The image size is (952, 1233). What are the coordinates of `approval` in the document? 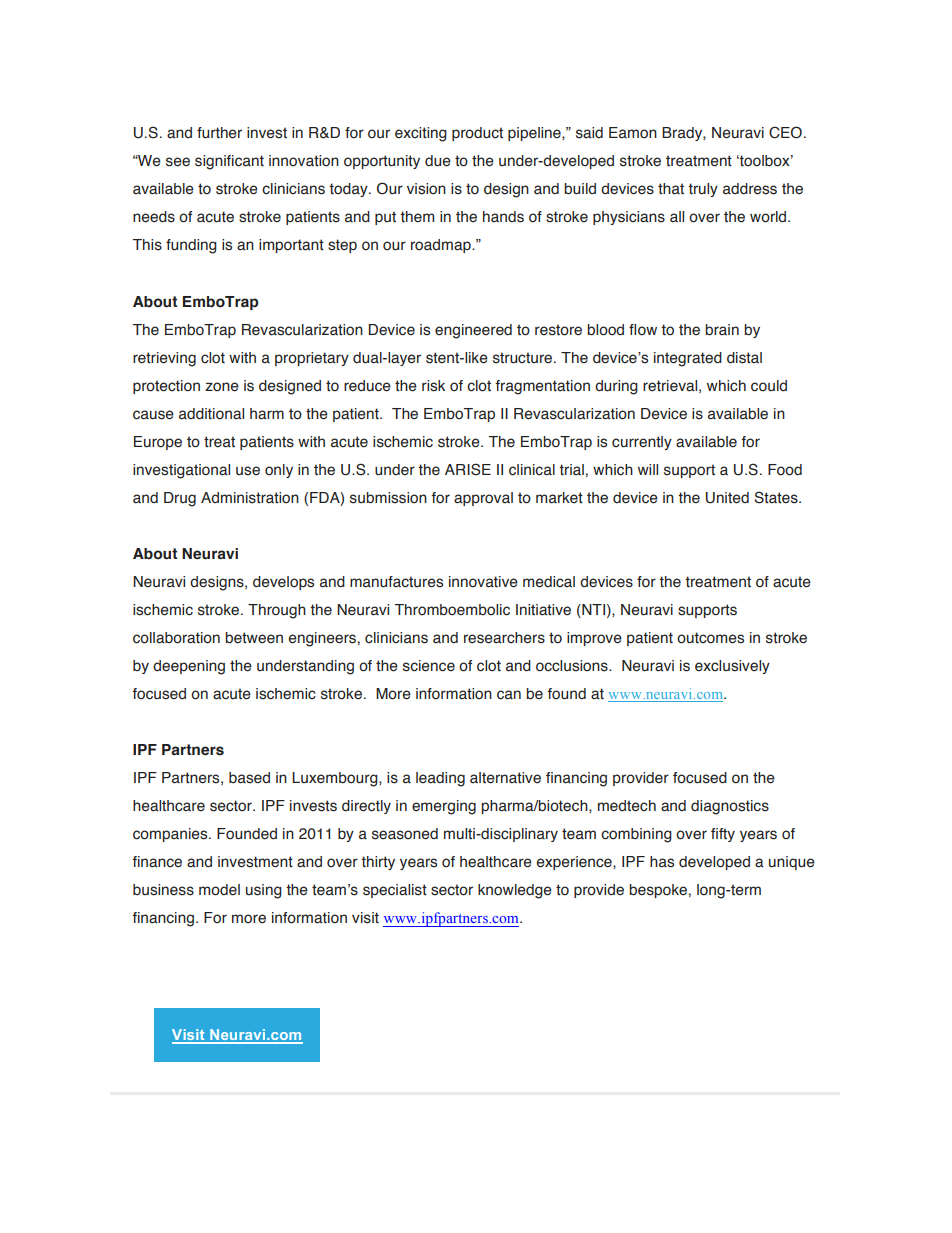 It's located at (483, 499).
